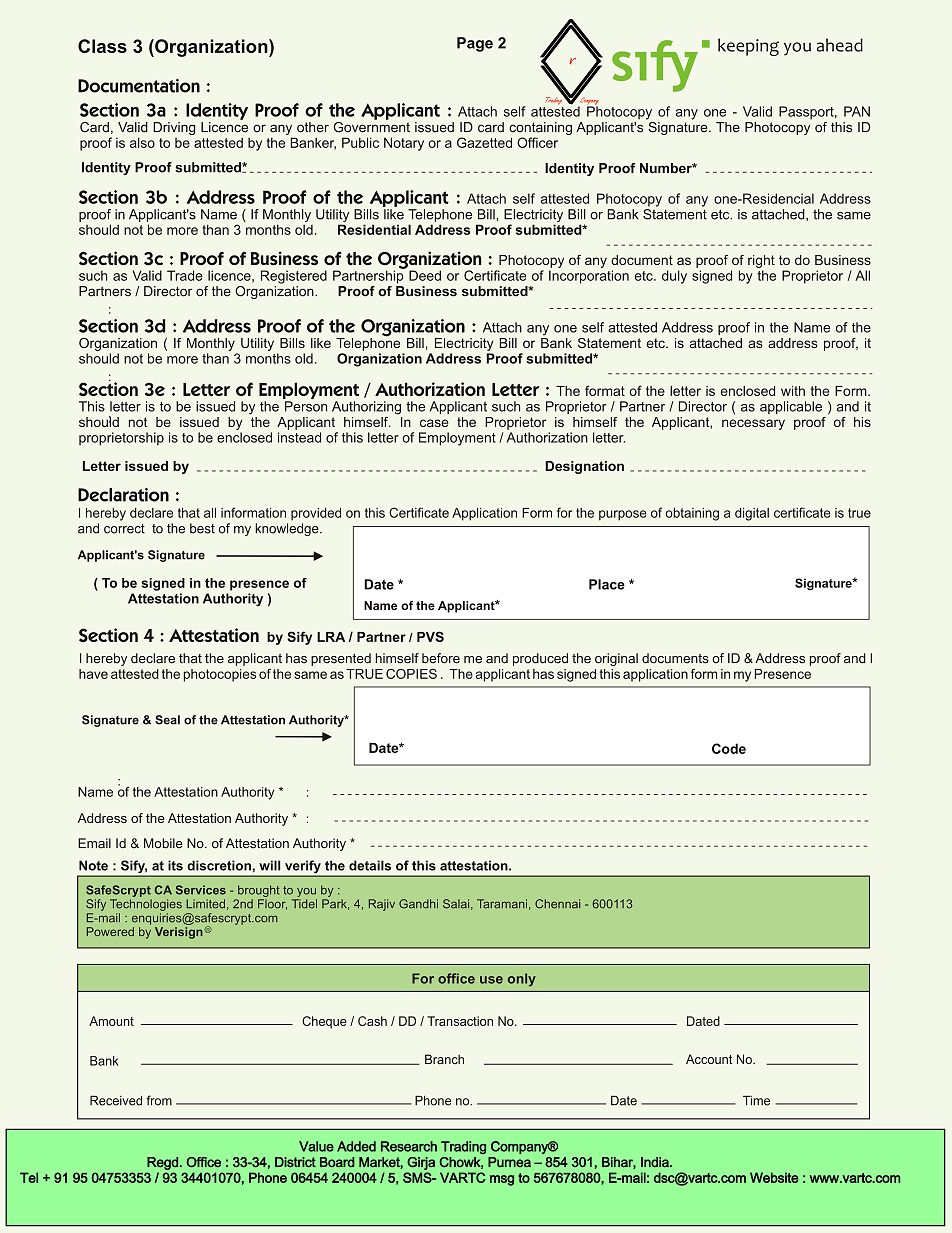  What do you see at coordinates (159, 1100) in the screenshot?
I see `from` at bounding box center [159, 1100].
